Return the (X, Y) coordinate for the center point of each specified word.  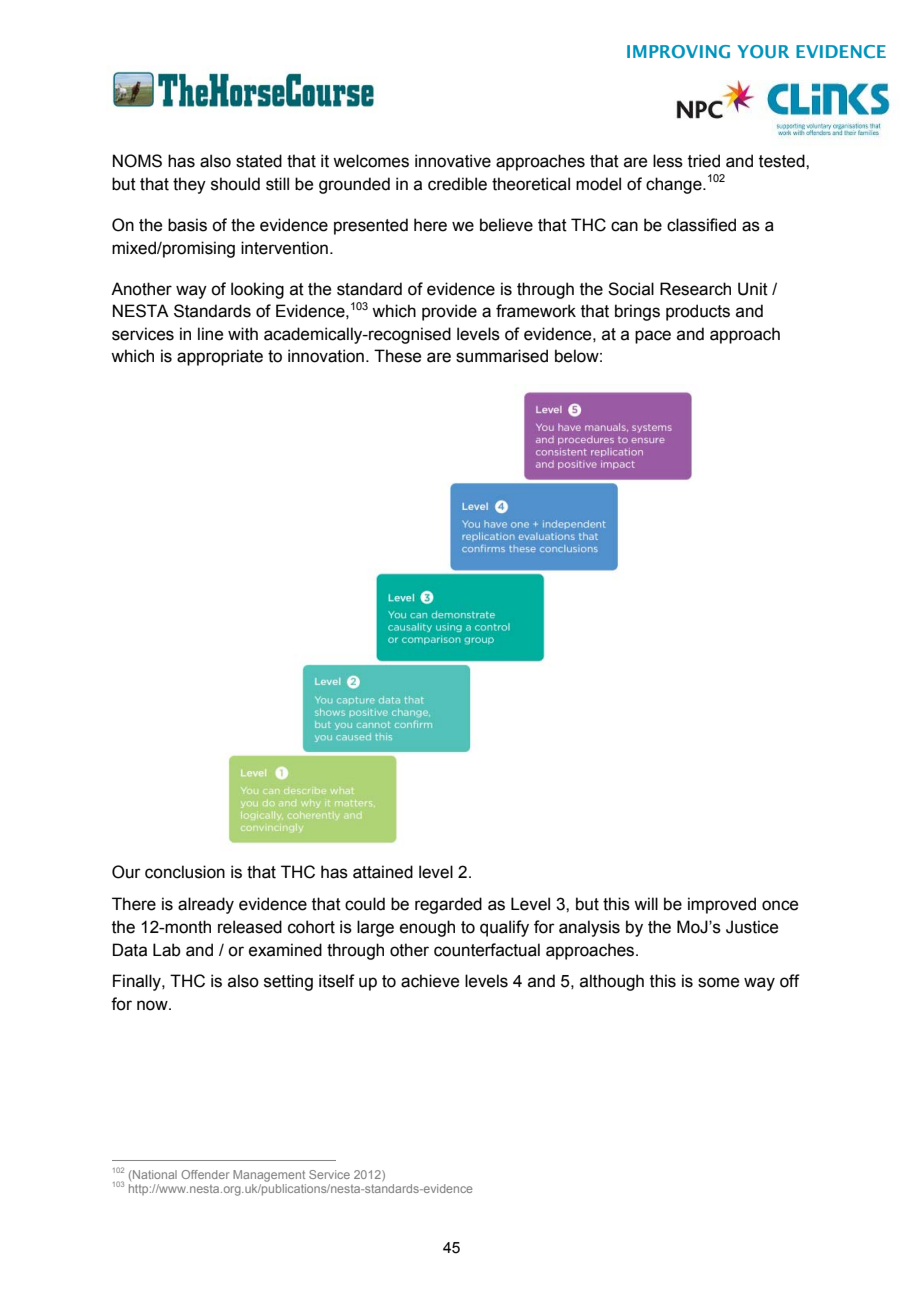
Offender (205, 1174)
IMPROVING (678, 51)
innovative (453, 161)
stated (259, 161)
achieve (430, 981)
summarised (502, 356)
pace (653, 337)
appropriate (220, 357)
